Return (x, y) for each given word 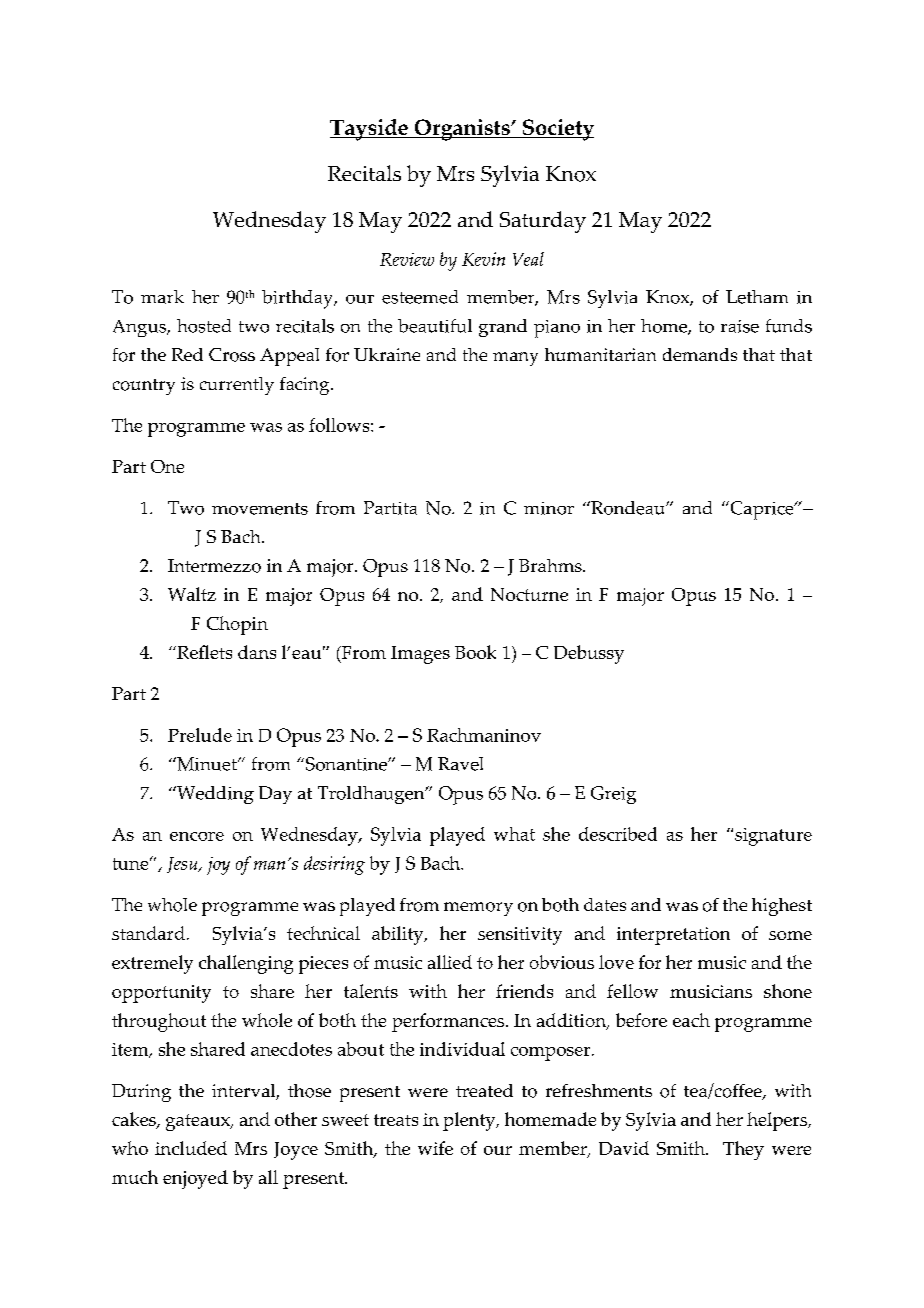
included (191, 1148)
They (743, 1150)
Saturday (543, 222)
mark (162, 297)
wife (435, 1148)
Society (557, 130)
